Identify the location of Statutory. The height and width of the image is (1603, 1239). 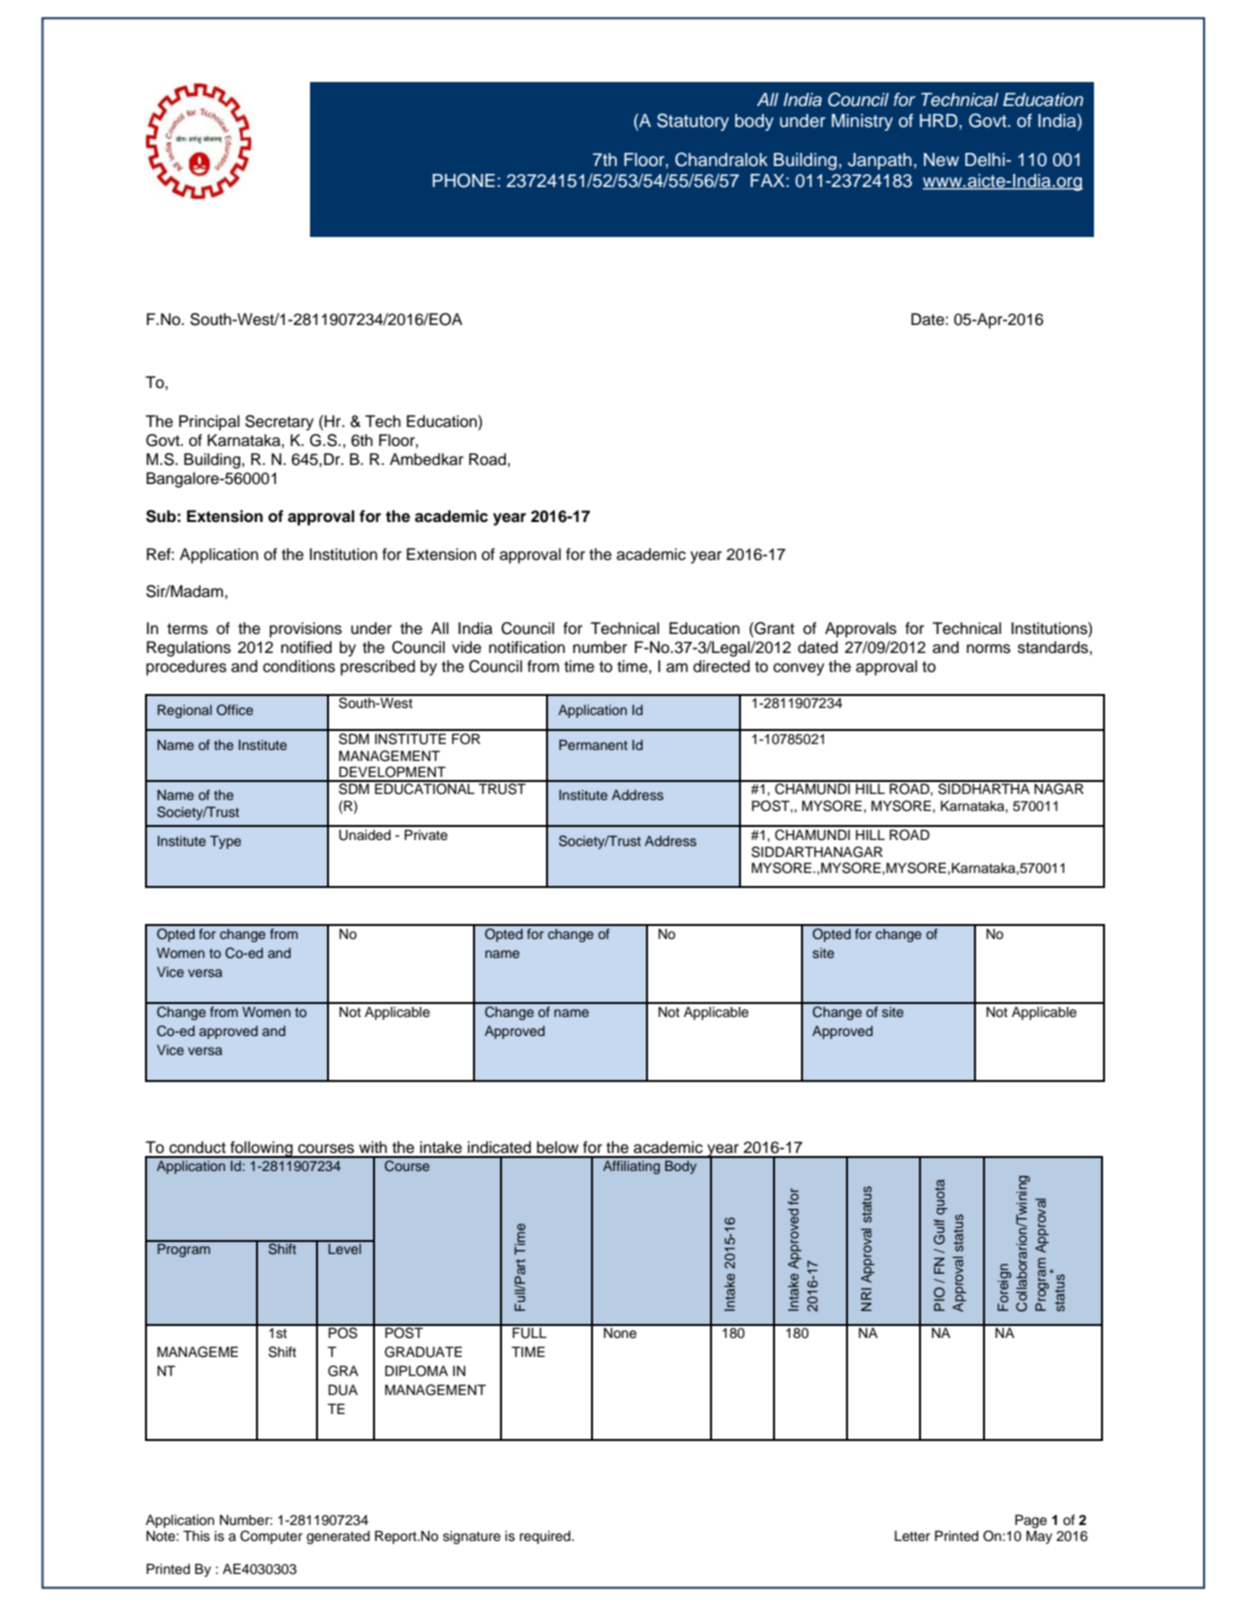
(693, 122).
